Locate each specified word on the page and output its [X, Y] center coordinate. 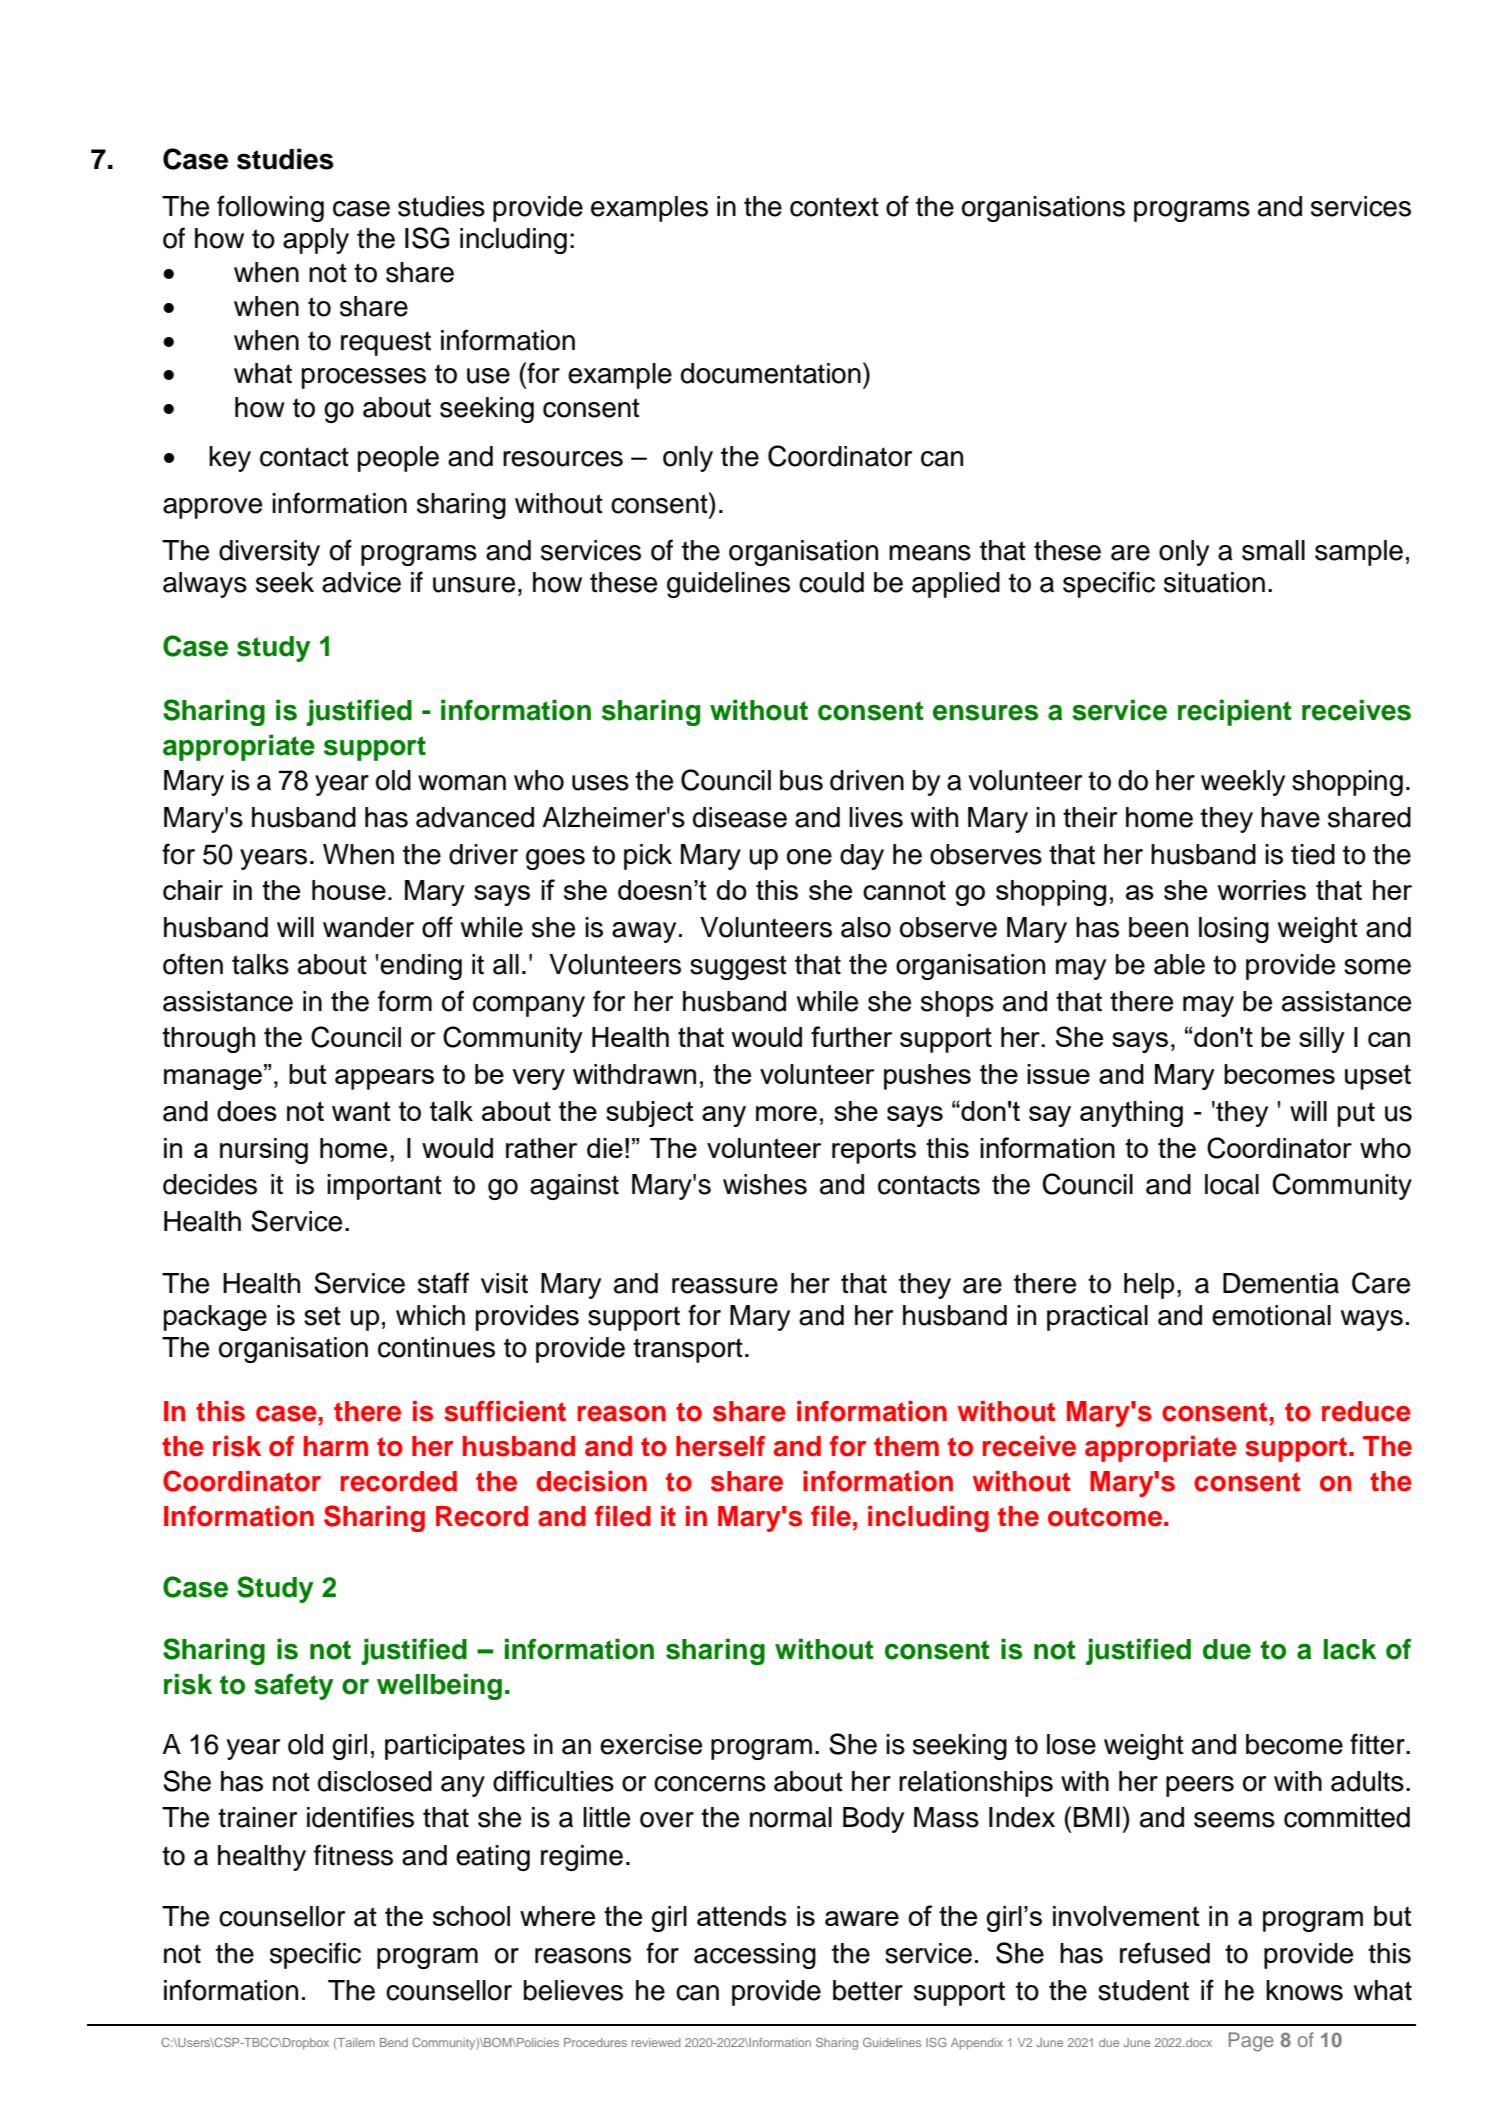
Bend [394, 2042]
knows [1304, 1990]
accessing [755, 1956]
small [1273, 550]
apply [316, 241]
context [834, 207]
